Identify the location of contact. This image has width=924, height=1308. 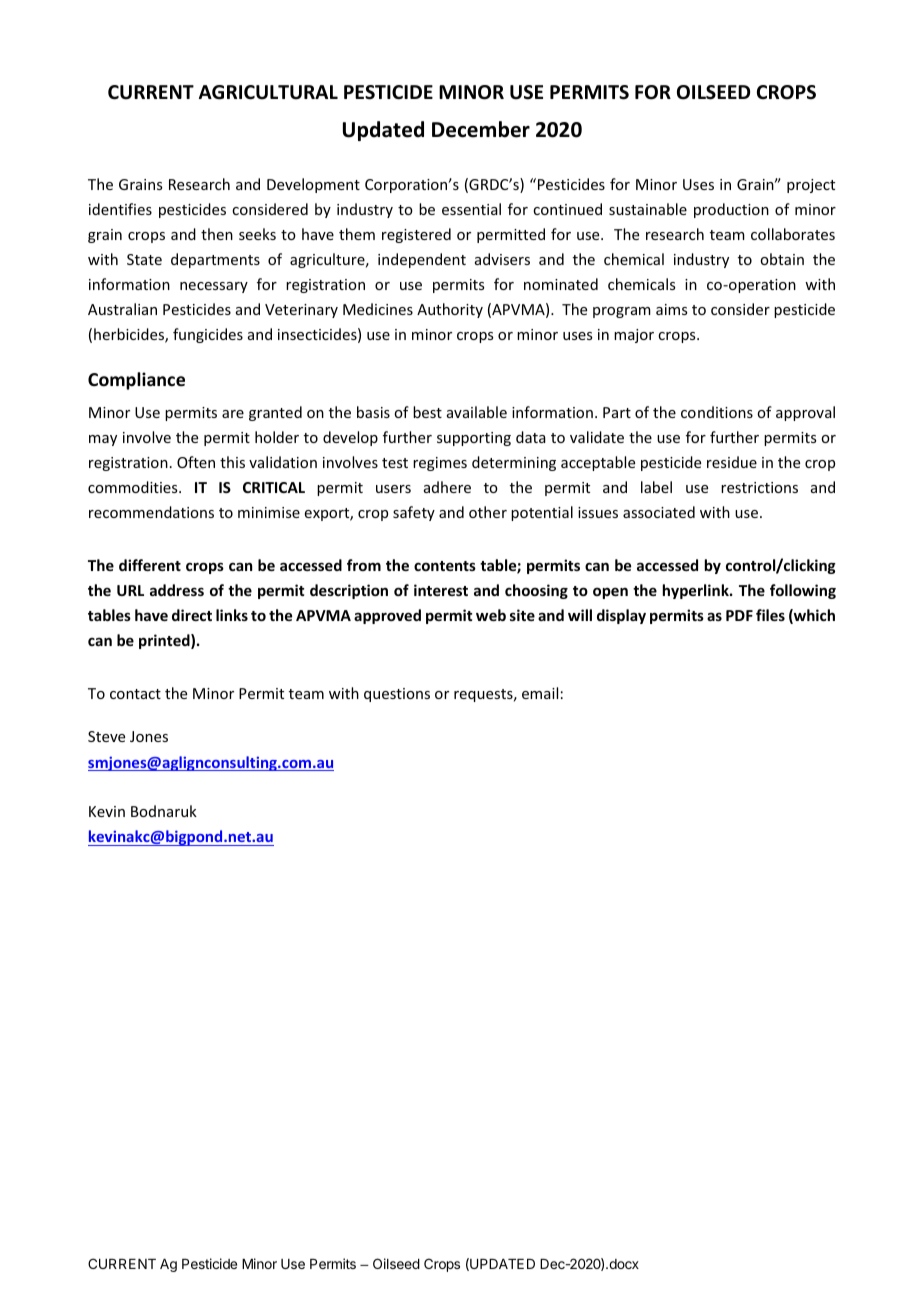
(135, 694).
